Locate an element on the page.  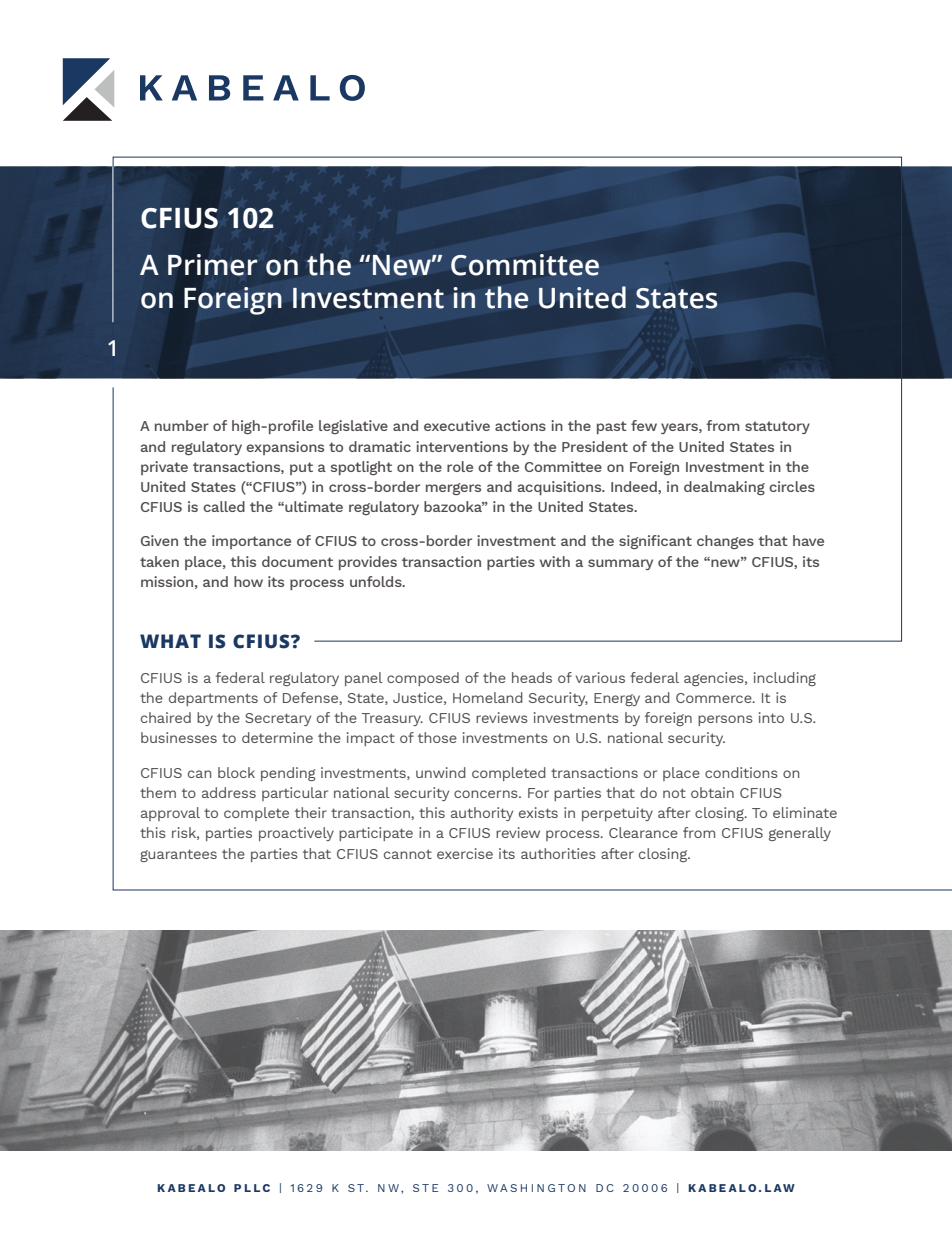
importance is located at coordinates (251, 542).
